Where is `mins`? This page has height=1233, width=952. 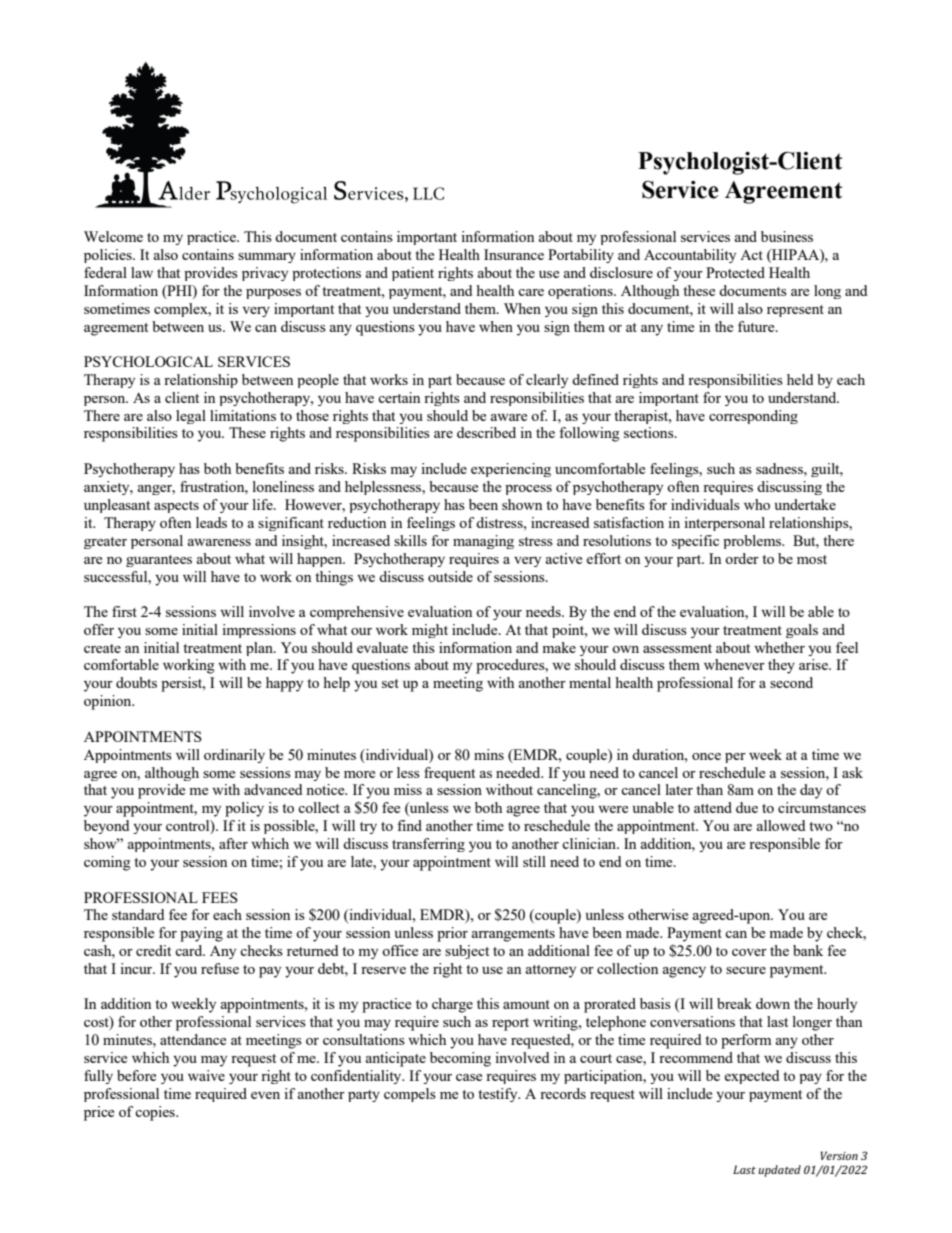
mins is located at coordinates (489, 754).
